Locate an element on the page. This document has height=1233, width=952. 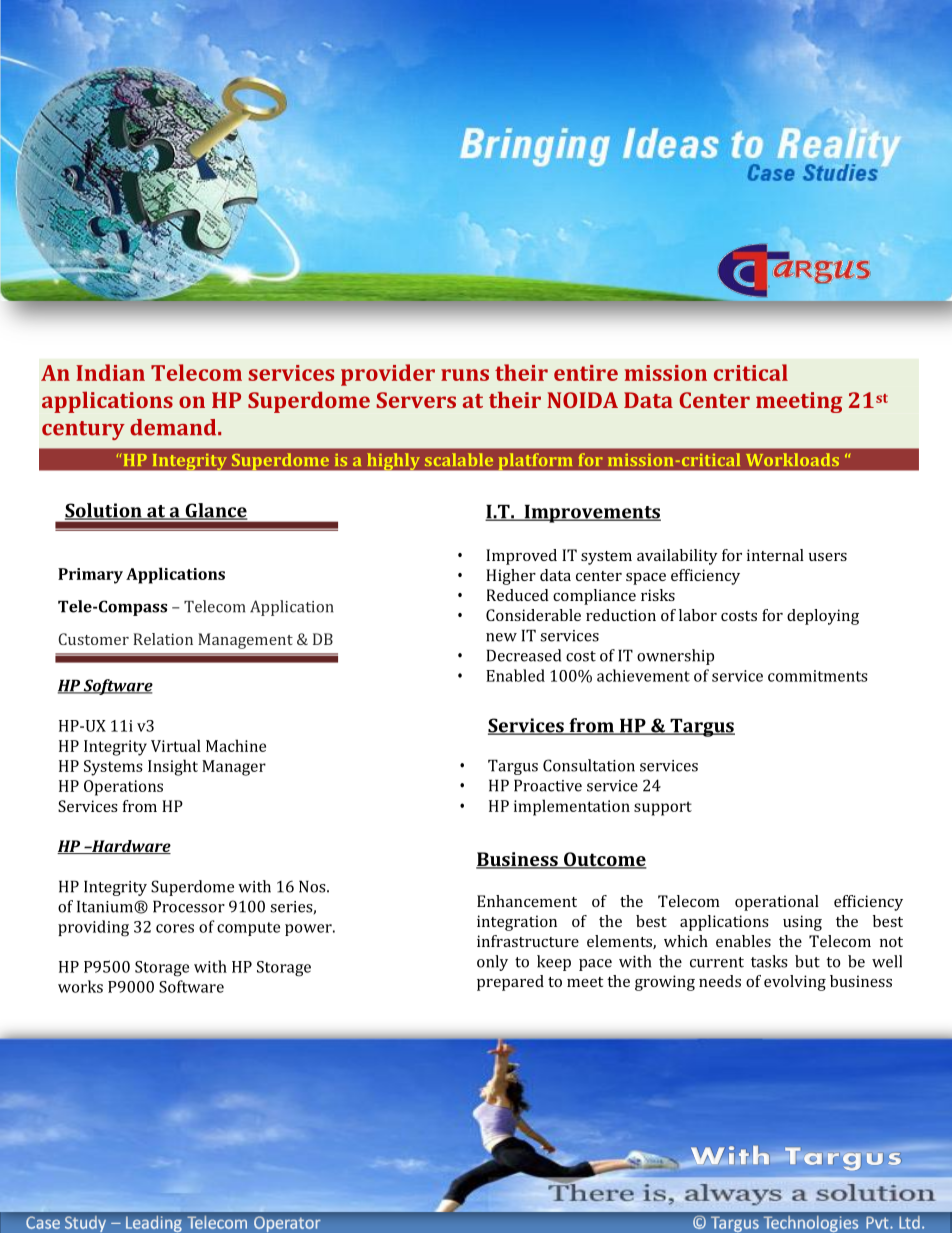
Relation is located at coordinates (163, 639).
